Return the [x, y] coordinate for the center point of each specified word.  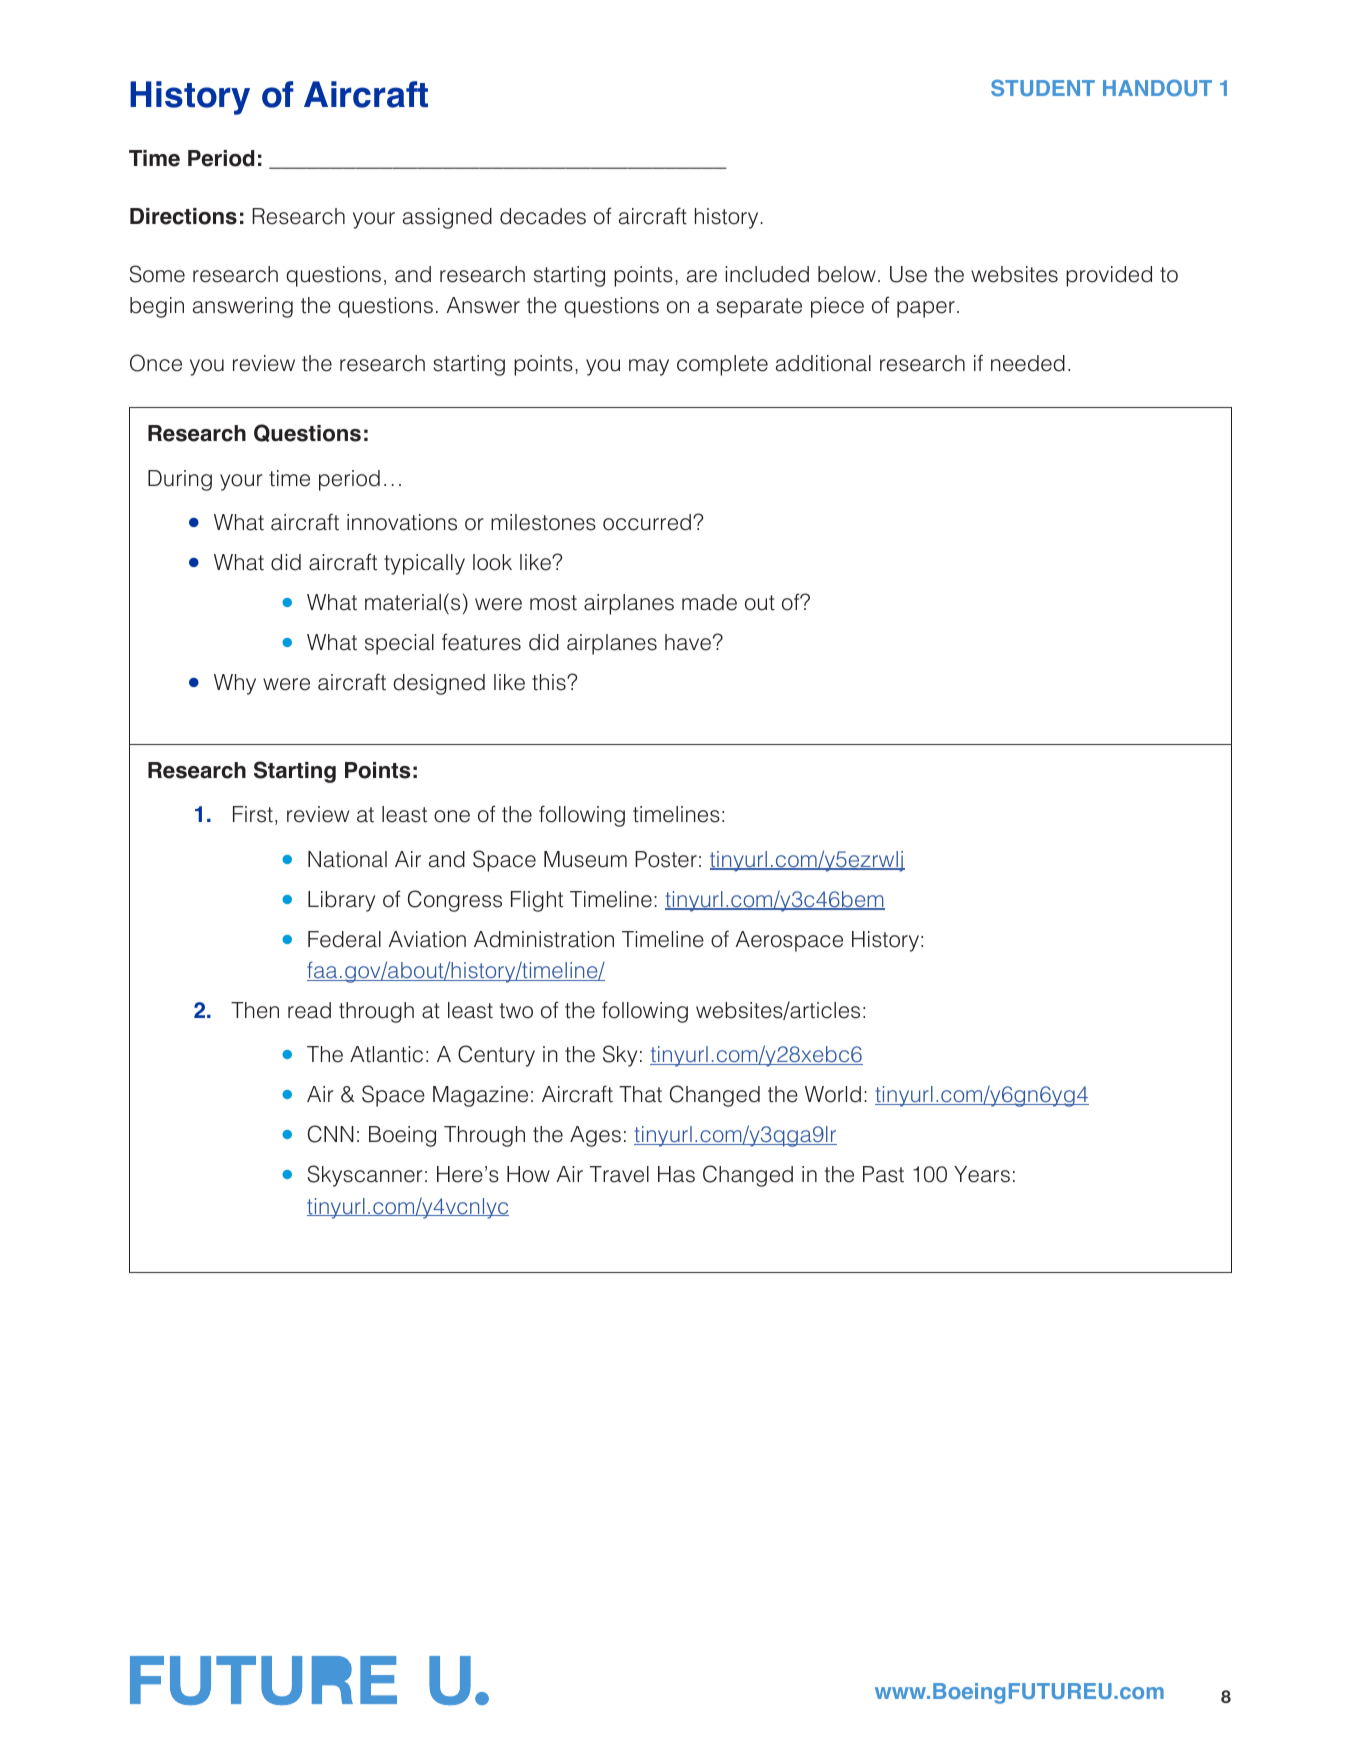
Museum [585, 859]
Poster [666, 859]
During [180, 480]
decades [543, 216]
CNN [331, 1134]
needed [1028, 363]
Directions [183, 216]
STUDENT [1043, 87]
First [253, 814]
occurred [648, 522]
